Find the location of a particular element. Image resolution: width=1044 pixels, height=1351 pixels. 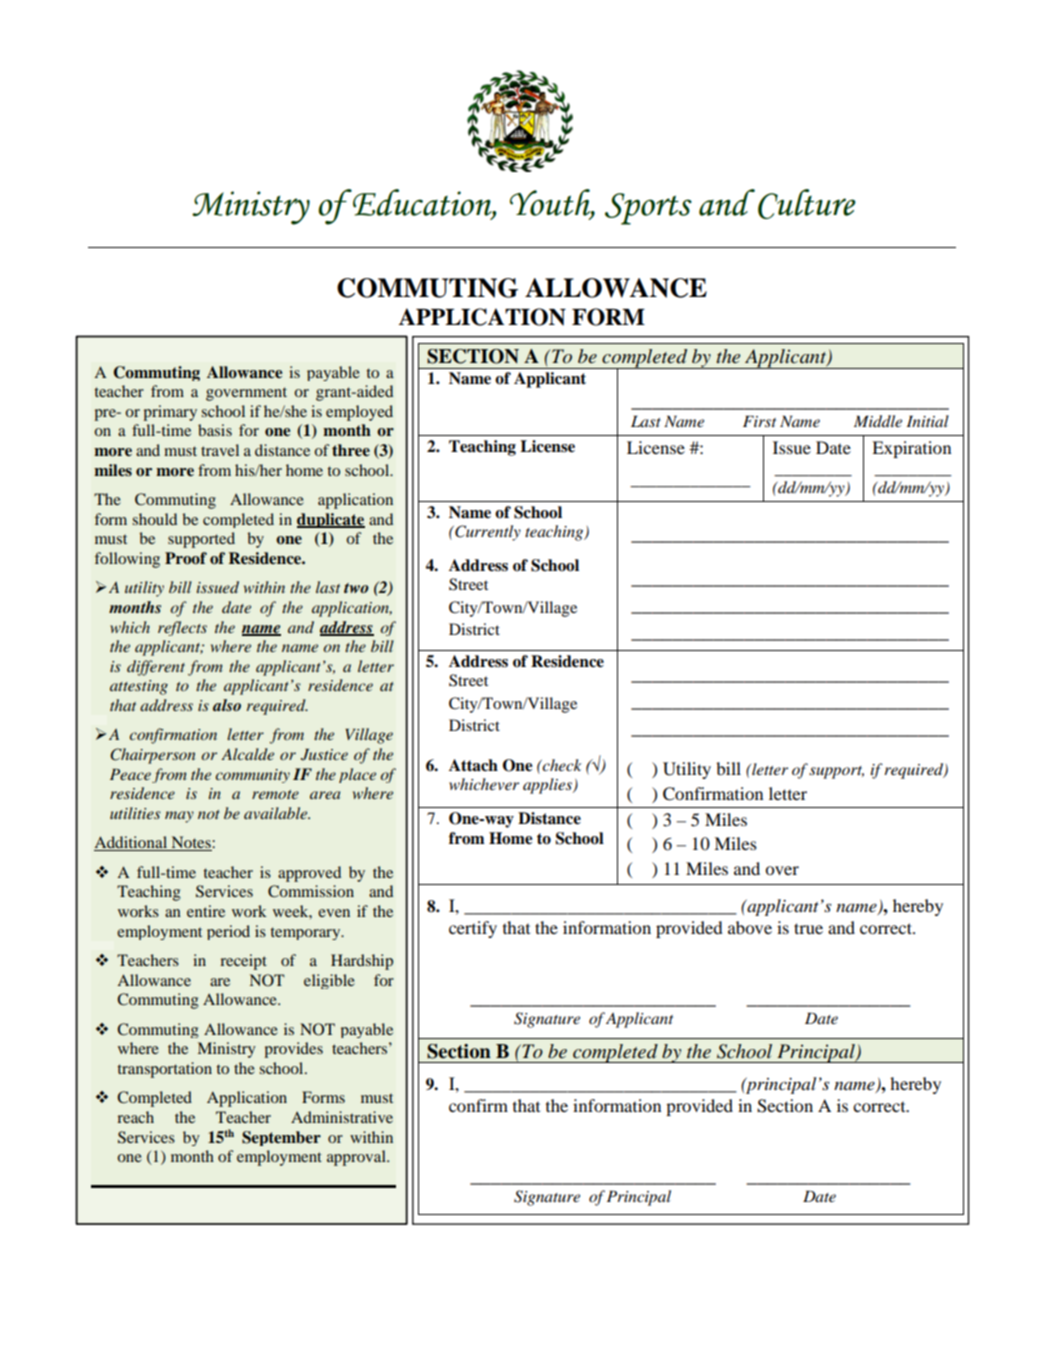

applies is located at coordinates (548, 786).
